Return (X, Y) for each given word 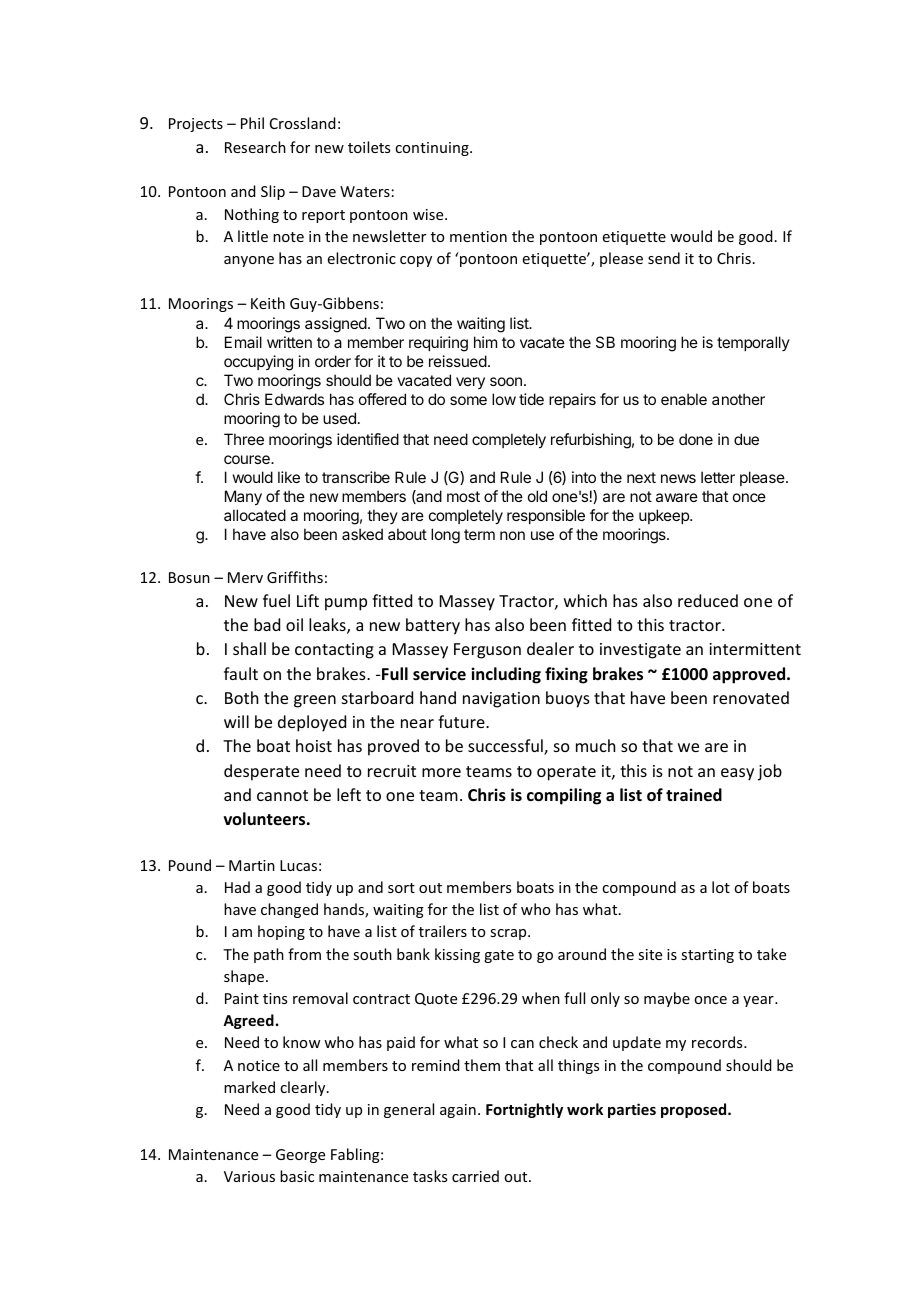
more (441, 772)
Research (255, 147)
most (463, 496)
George (300, 1156)
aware (677, 497)
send (664, 258)
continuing (433, 149)
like (289, 477)
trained (694, 795)
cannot (282, 795)
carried (475, 1176)
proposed (695, 1110)
